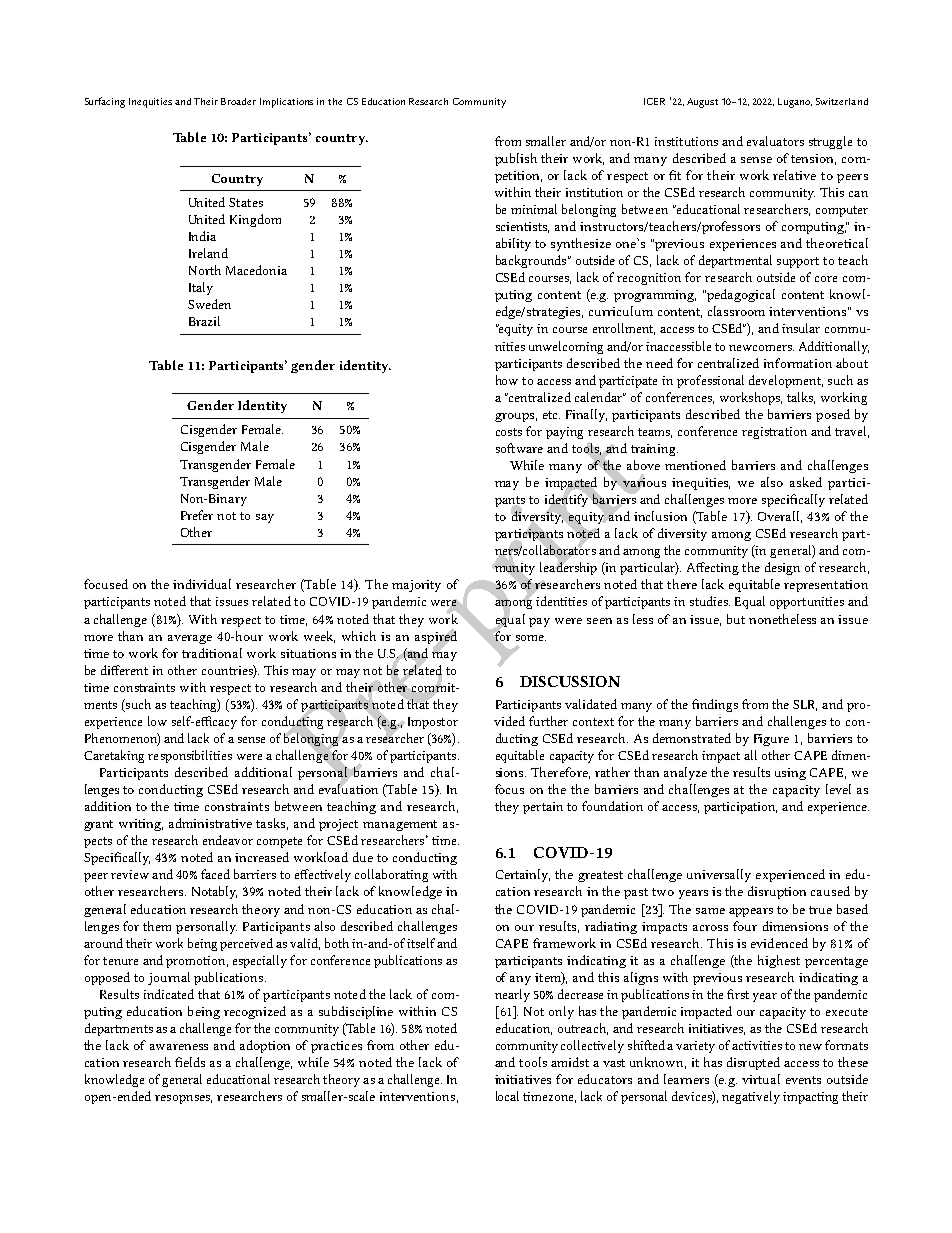 This document has width=952, height=1233. Describe the element at coordinates (238, 101) in the document. I see `Broader` at that location.
